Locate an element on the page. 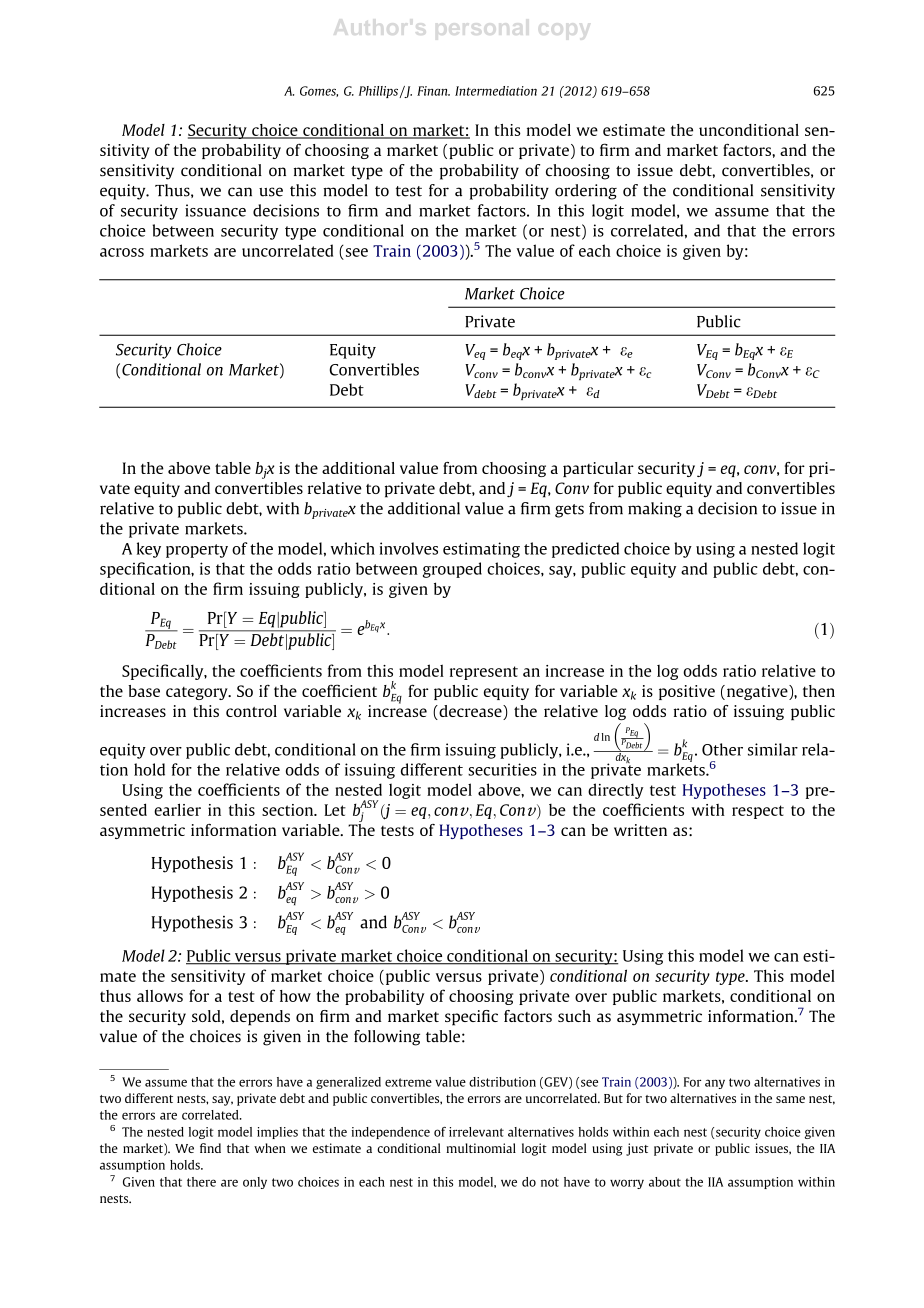  there is located at coordinates (201, 1182).
